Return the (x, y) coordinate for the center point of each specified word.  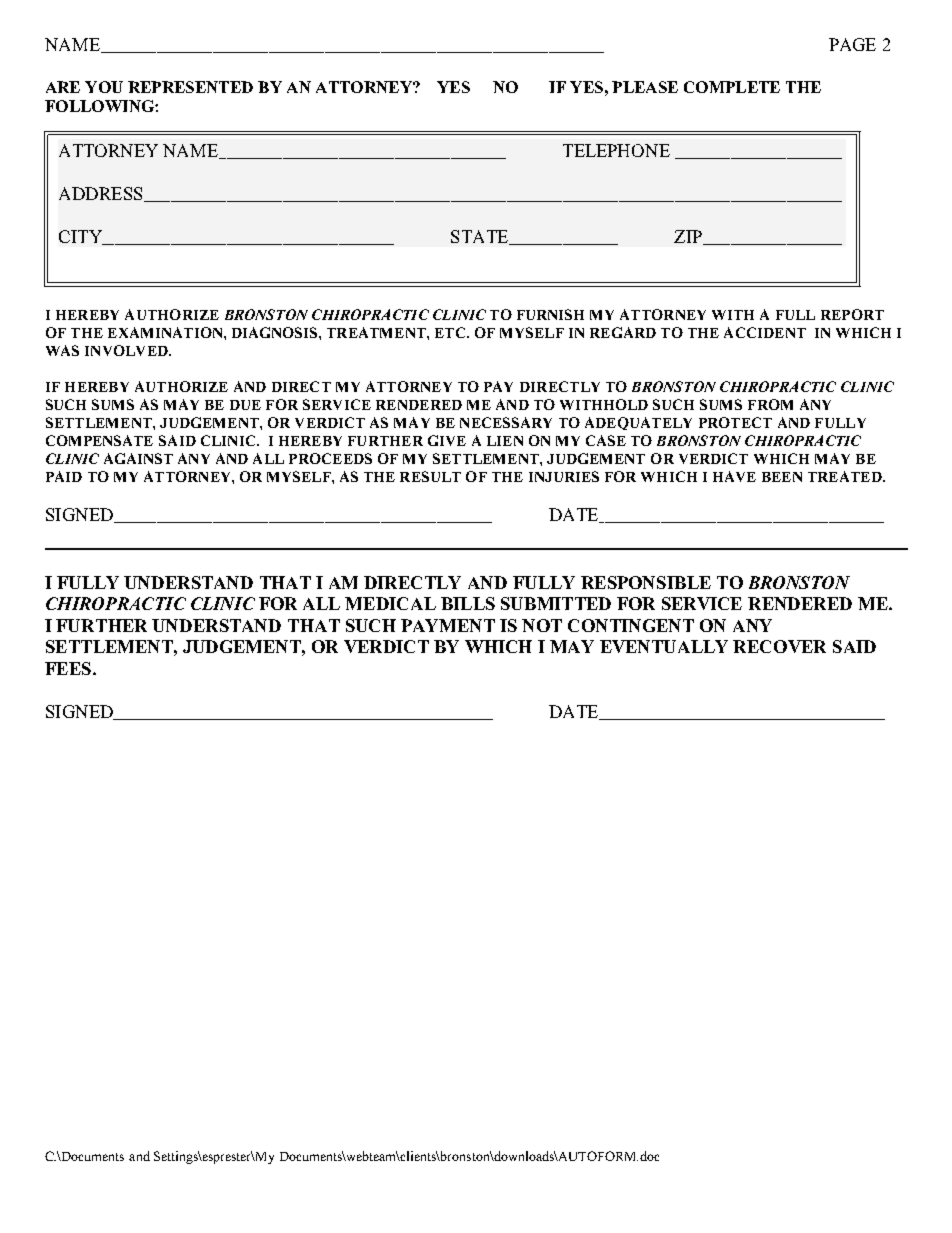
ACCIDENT (765, 332)
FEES (68, 668)
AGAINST (138, 458)
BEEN (782, 477)
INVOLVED (127, 350)
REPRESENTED (190, 87)
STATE (481, 237)
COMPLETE (732, 87)
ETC (451, 332)
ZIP (689, 237)
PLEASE (645, 87)
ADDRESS (102, 194)
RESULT (430, 476)
